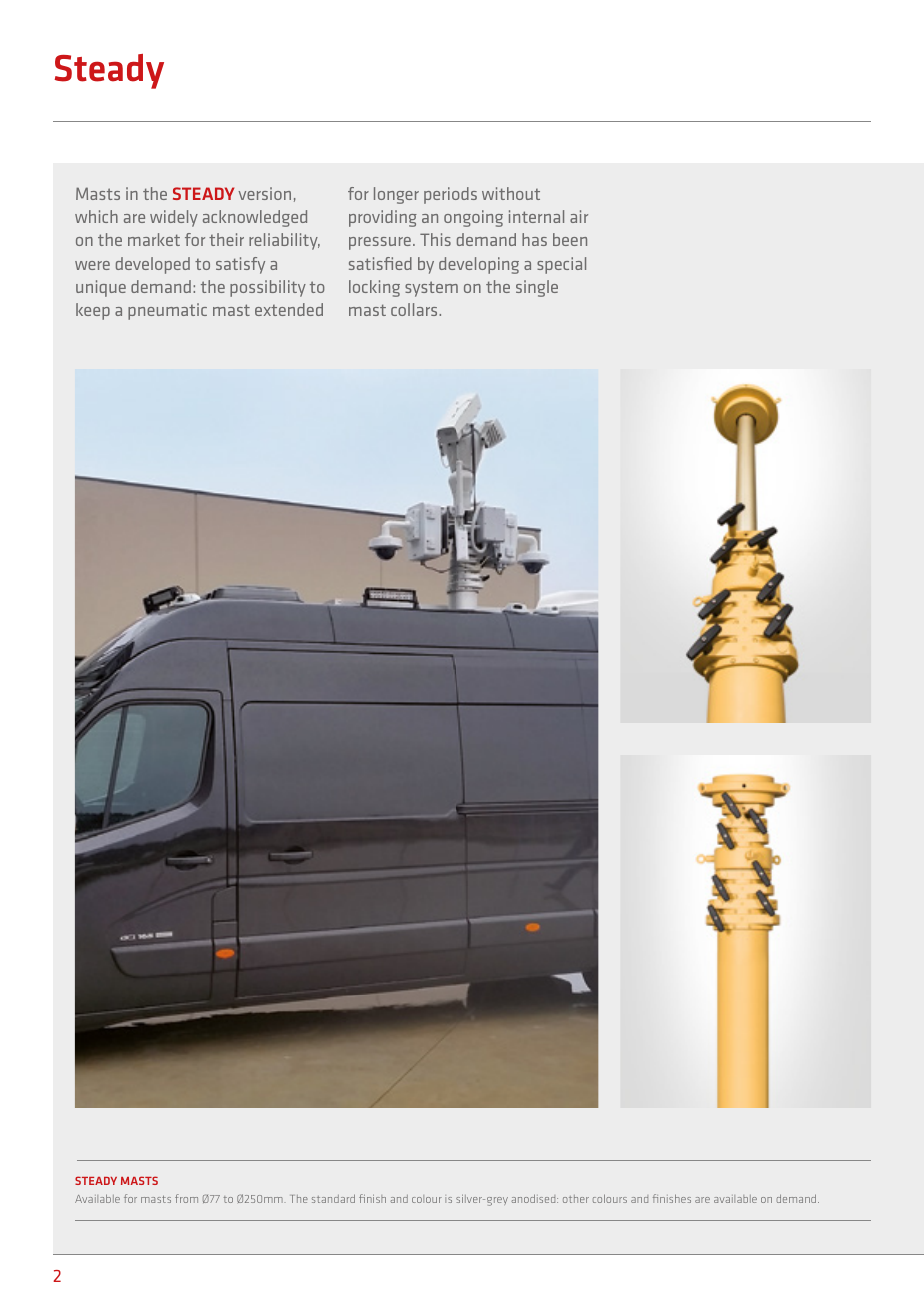 Image resolution: width=924 pixels, height=1308 pixels. Describe the element at coordinates (186, 1198) in the page. I see `from` at that location.
